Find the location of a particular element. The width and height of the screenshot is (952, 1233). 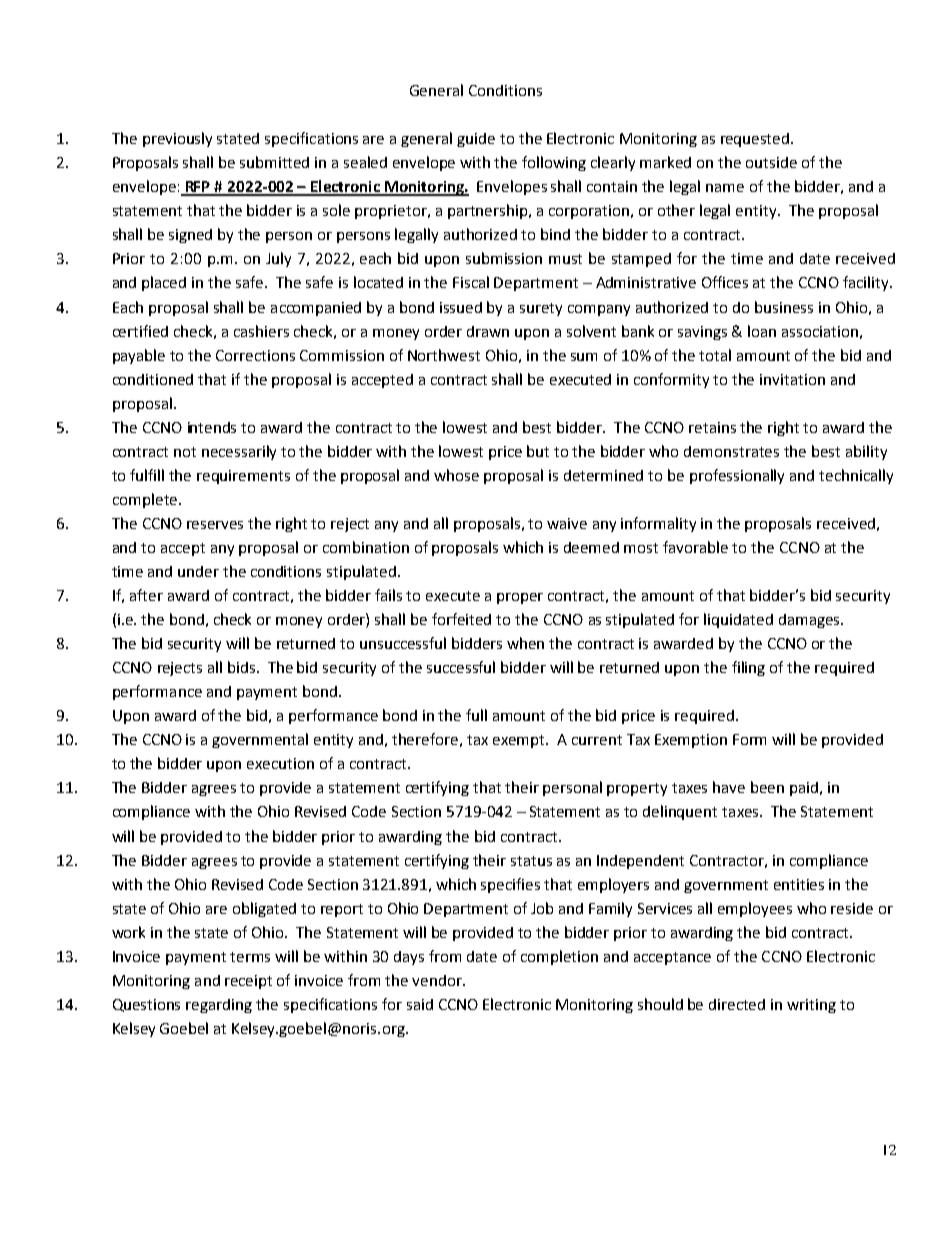

RFP is located at coordinates (198, 188).
